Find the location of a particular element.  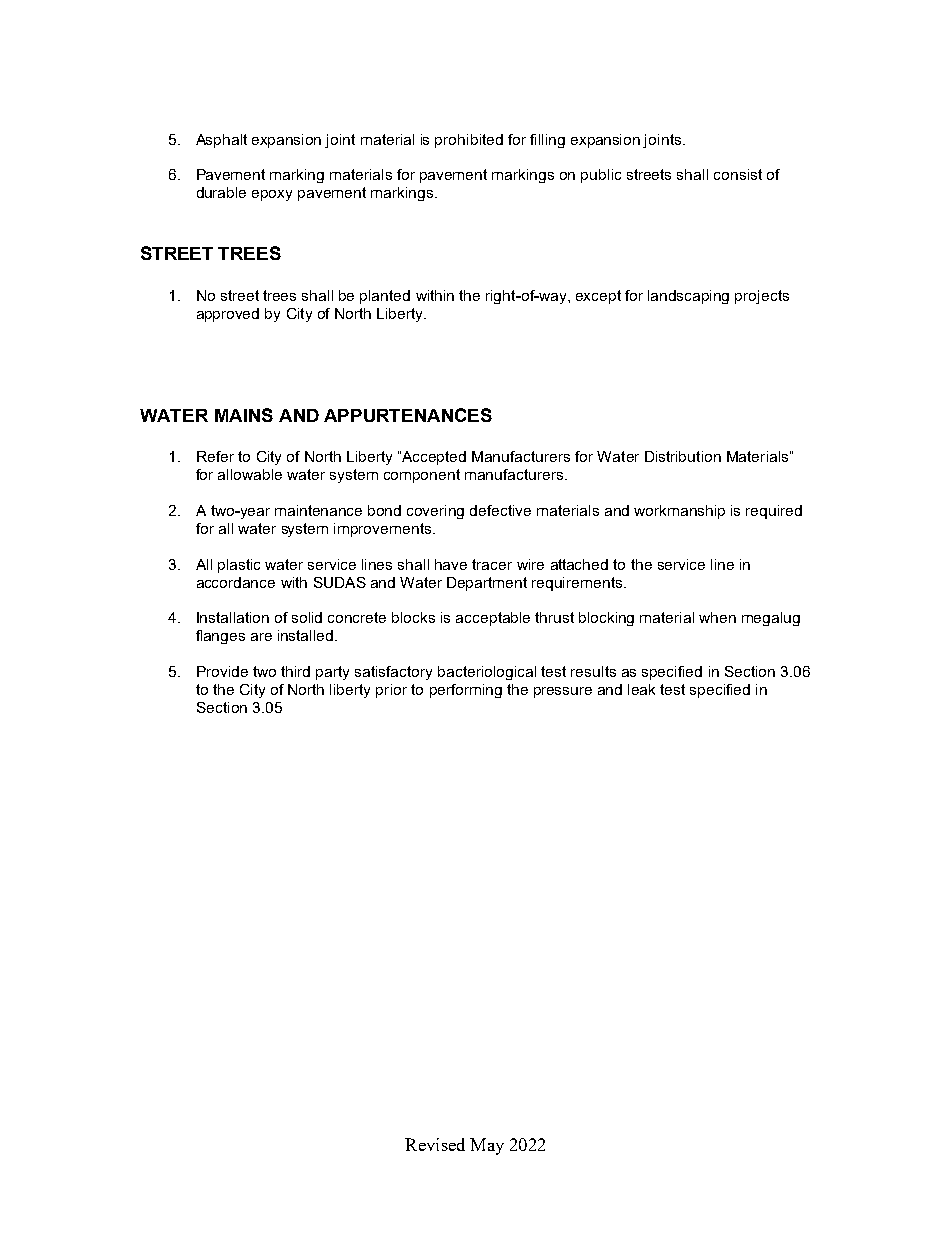

prohibited is located at coordinates (469, 141).
